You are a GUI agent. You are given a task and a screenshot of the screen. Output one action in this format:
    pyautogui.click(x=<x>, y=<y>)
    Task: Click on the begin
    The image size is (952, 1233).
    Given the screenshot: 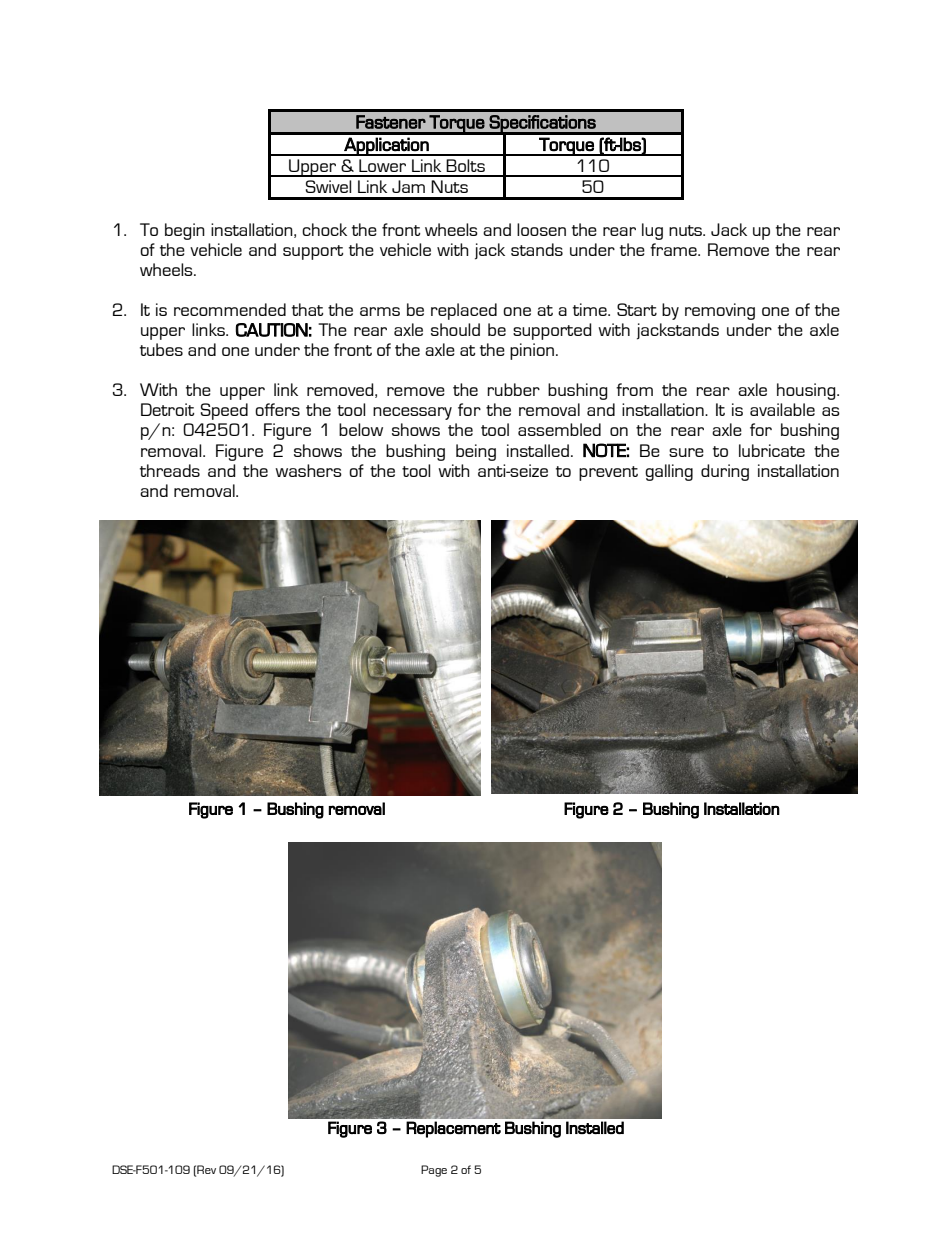 What is the action you would take?
    pyautogui.click(x=185, y=231)
